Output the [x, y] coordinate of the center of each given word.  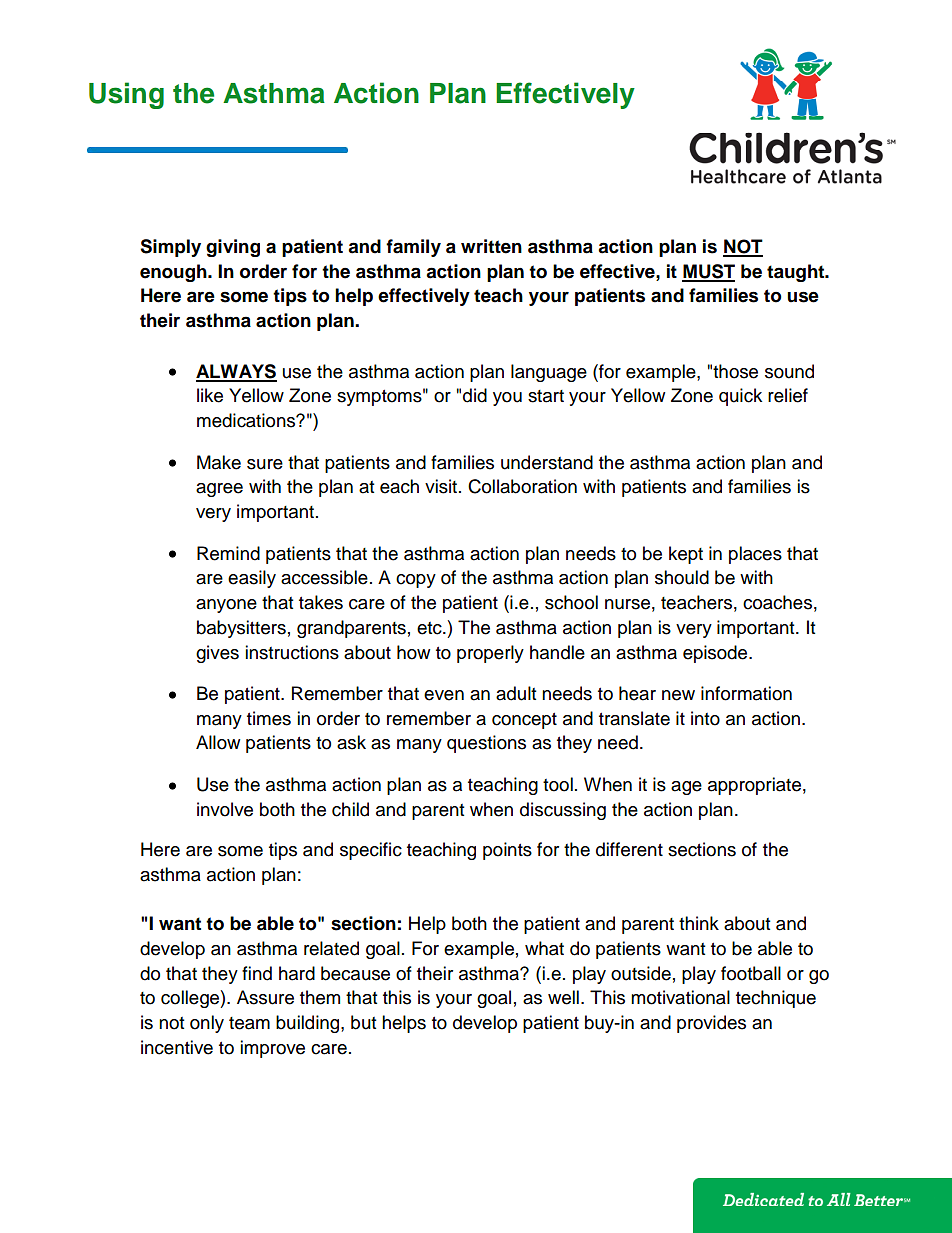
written [491, 246]
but [363, 1022]
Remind [228, 553]
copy [416, 581]
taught [797, 273]
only [207, 1024]
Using [126, 95]
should [682, 577]
